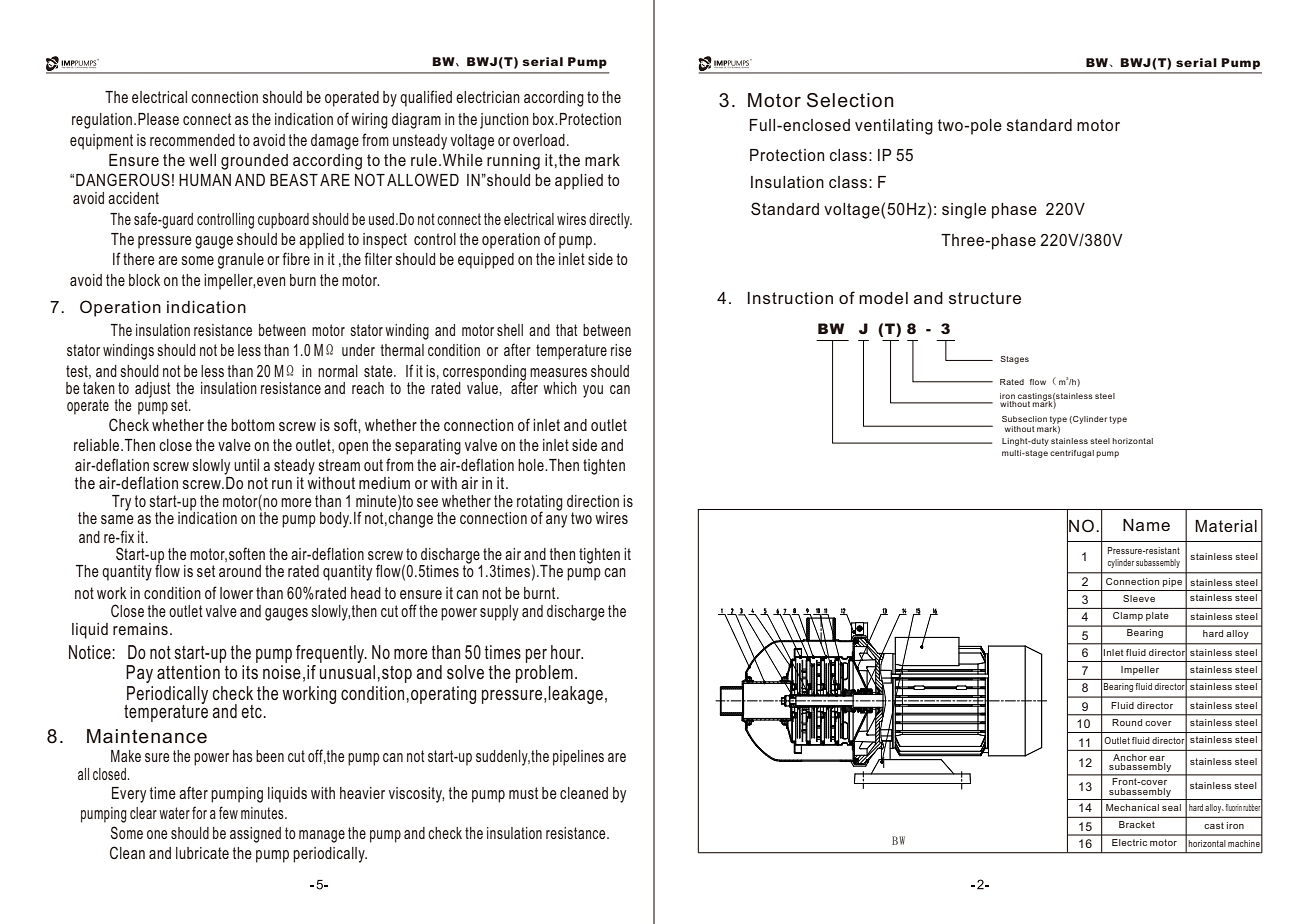 The height and width of the page is (924, 1308). Describe the element at coordinates (250, 672) in the page. I see `its` at that location.
